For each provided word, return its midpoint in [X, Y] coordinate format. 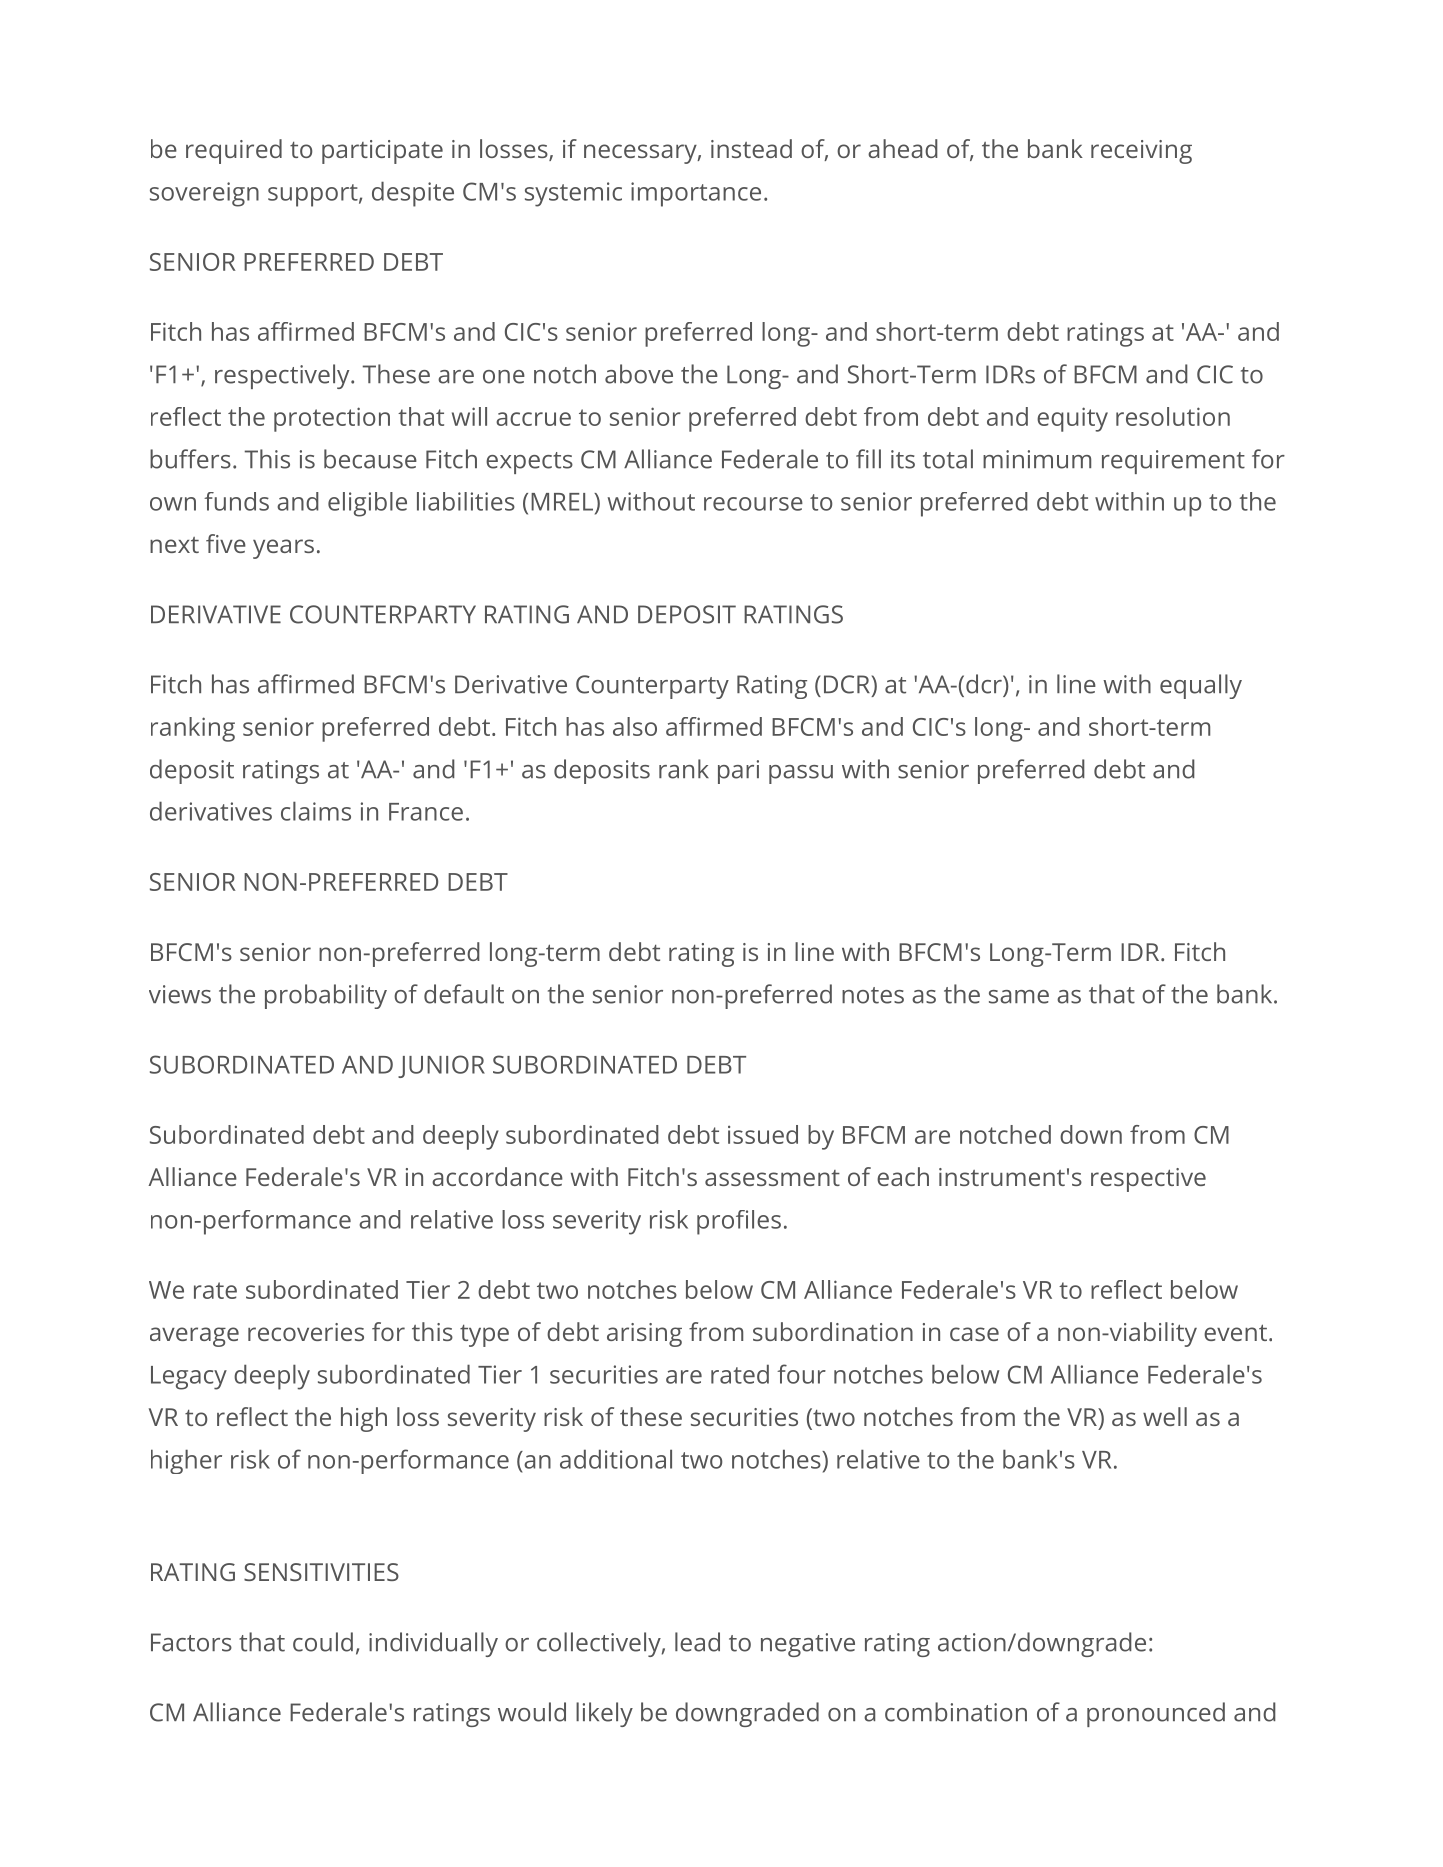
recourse [753, 504]
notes [873, 995]
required [234, 151]
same [1019, 997]
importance [696, 194]
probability [326, 996]
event [1235, 1332]
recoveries [306, 1332]
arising [644, 1335]
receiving [1141, 152]
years [283, 549]
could [323, 1642]
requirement [1173, 462]
